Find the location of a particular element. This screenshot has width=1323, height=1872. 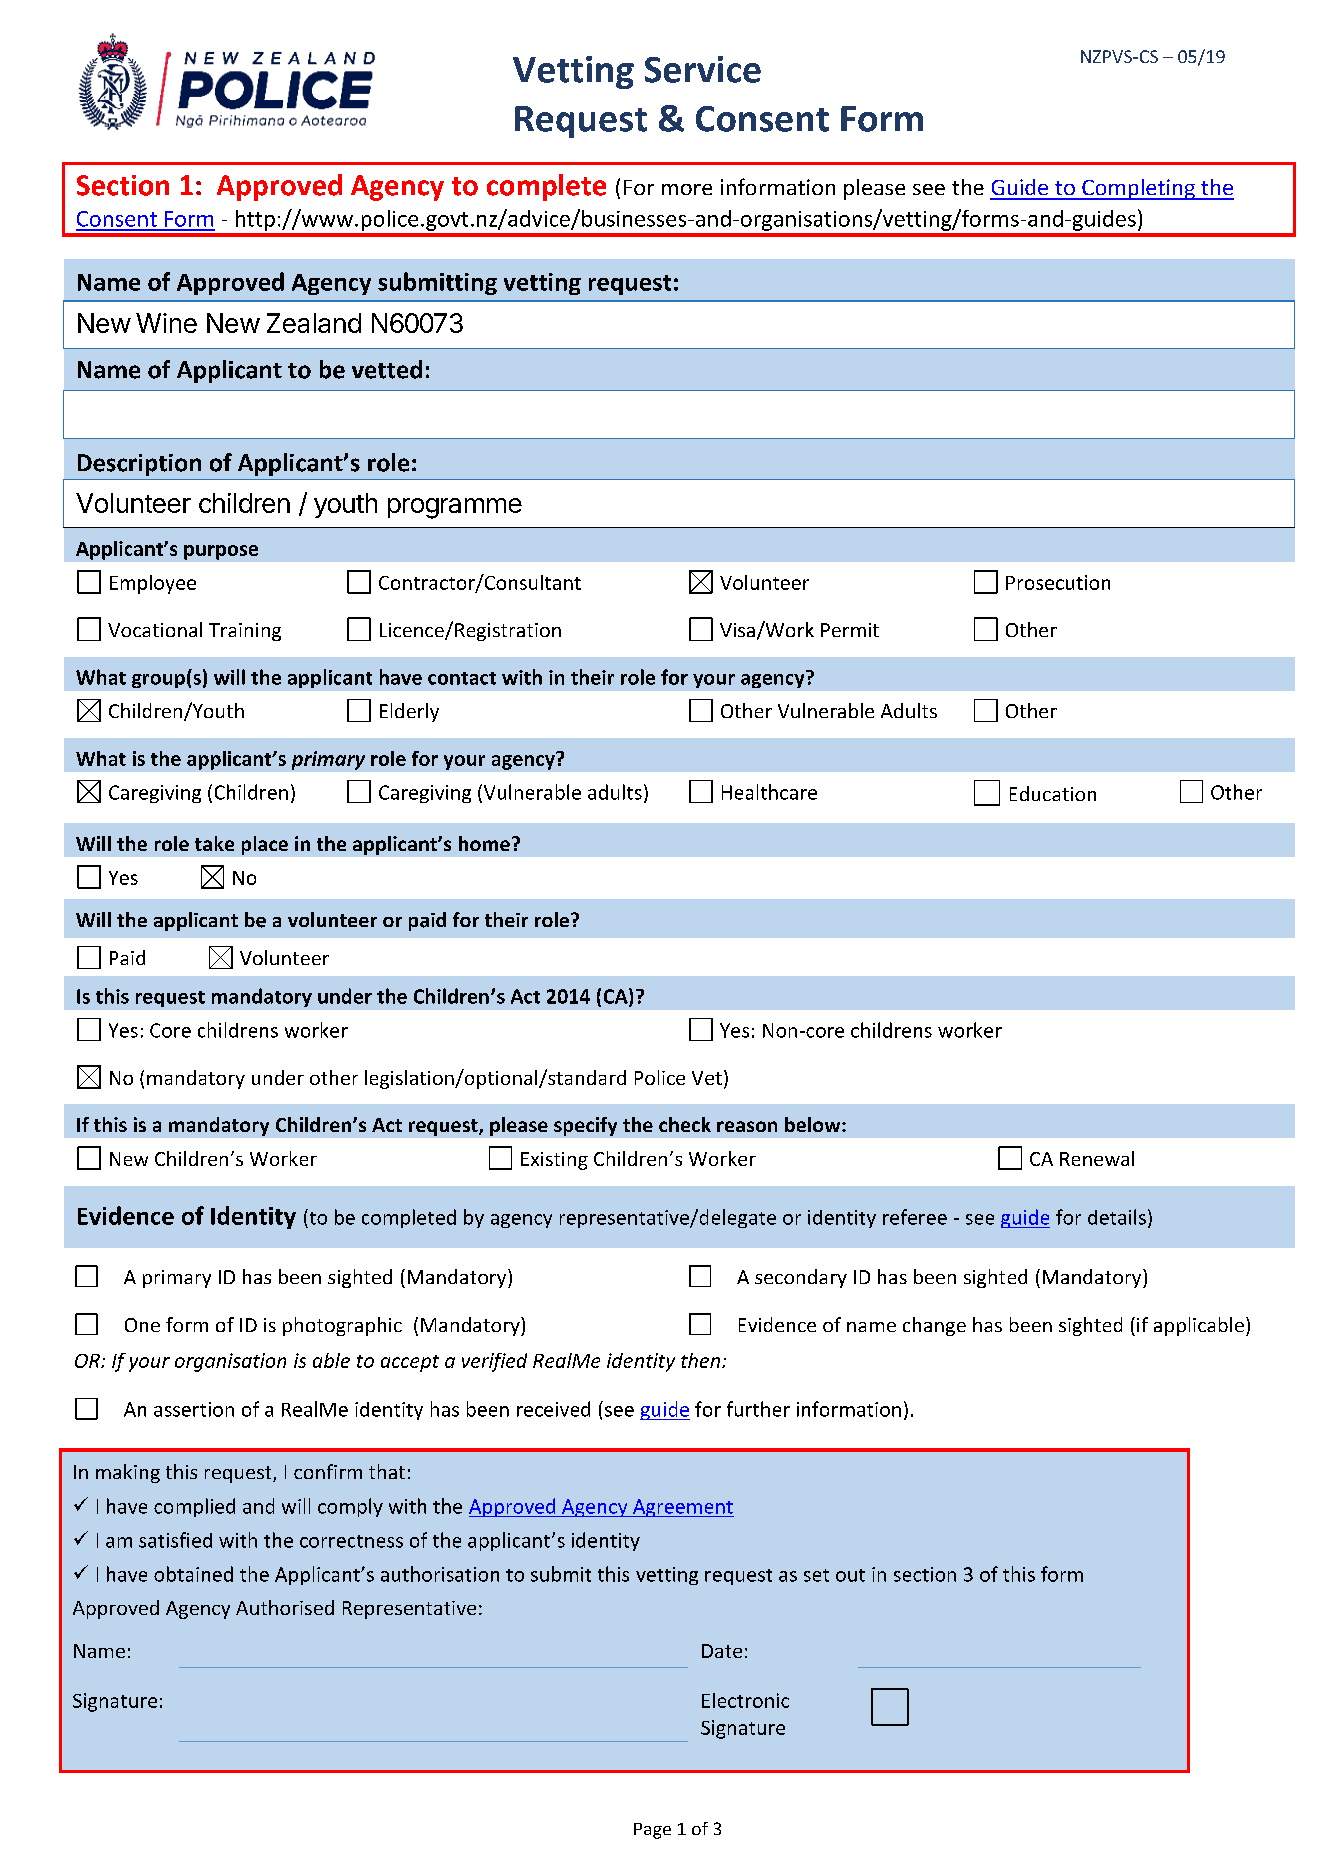

Completing is located at coordinates (1138, 189).
